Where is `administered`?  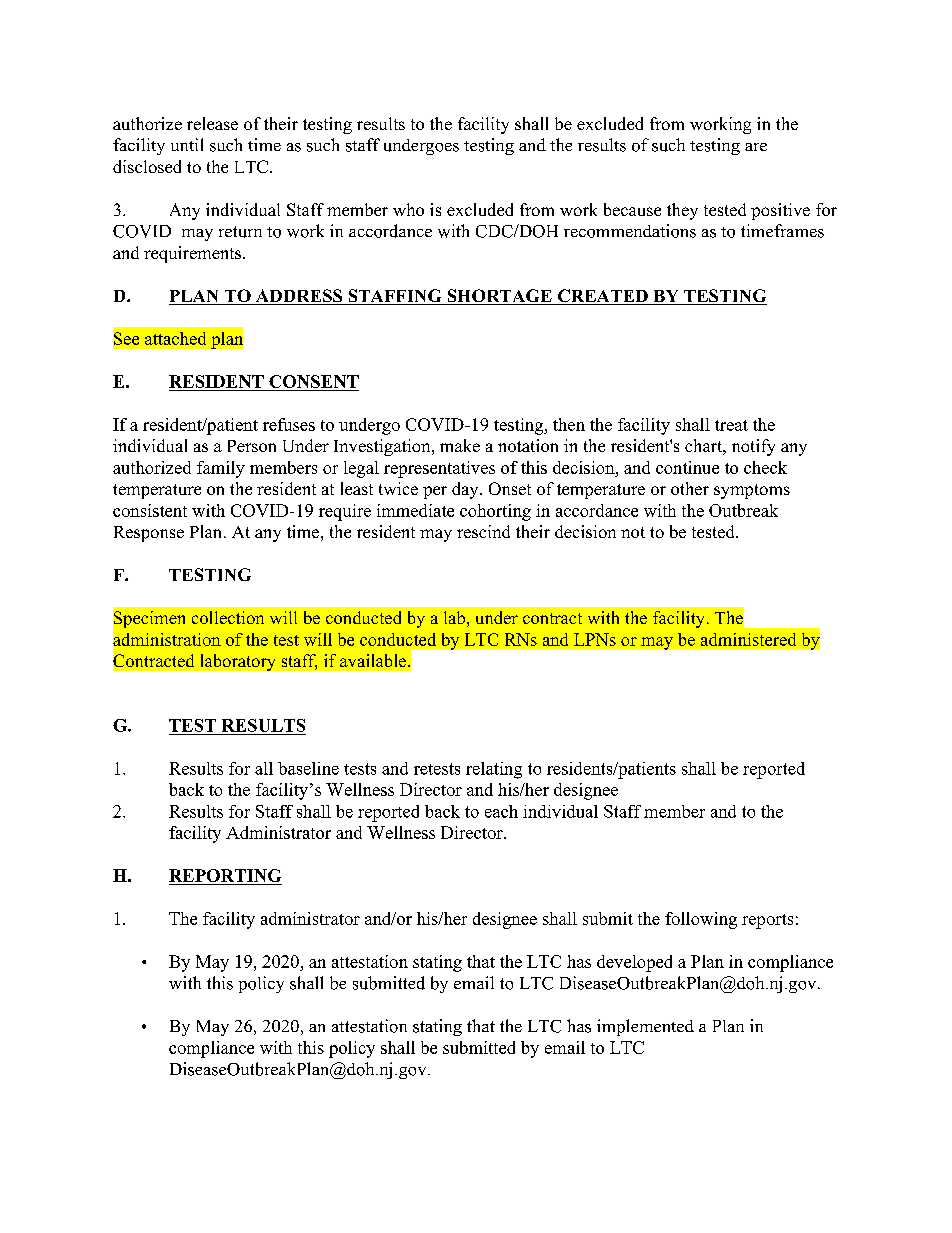 administered is located at coordinates (748, 639).
